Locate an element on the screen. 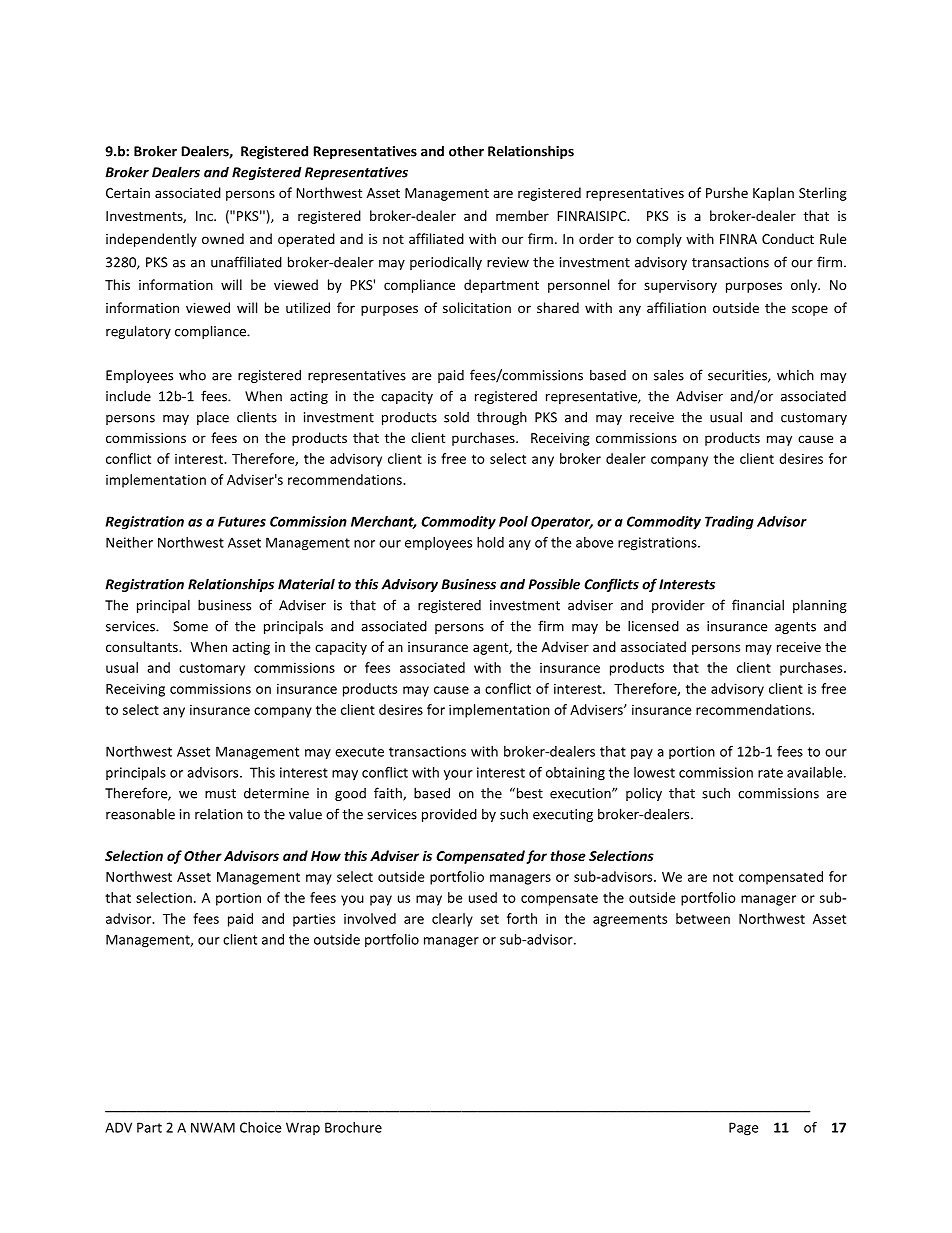 Image resolution: width=952 pixels, height=1233 pixels. Pool is located at coordinates (513, 521).
